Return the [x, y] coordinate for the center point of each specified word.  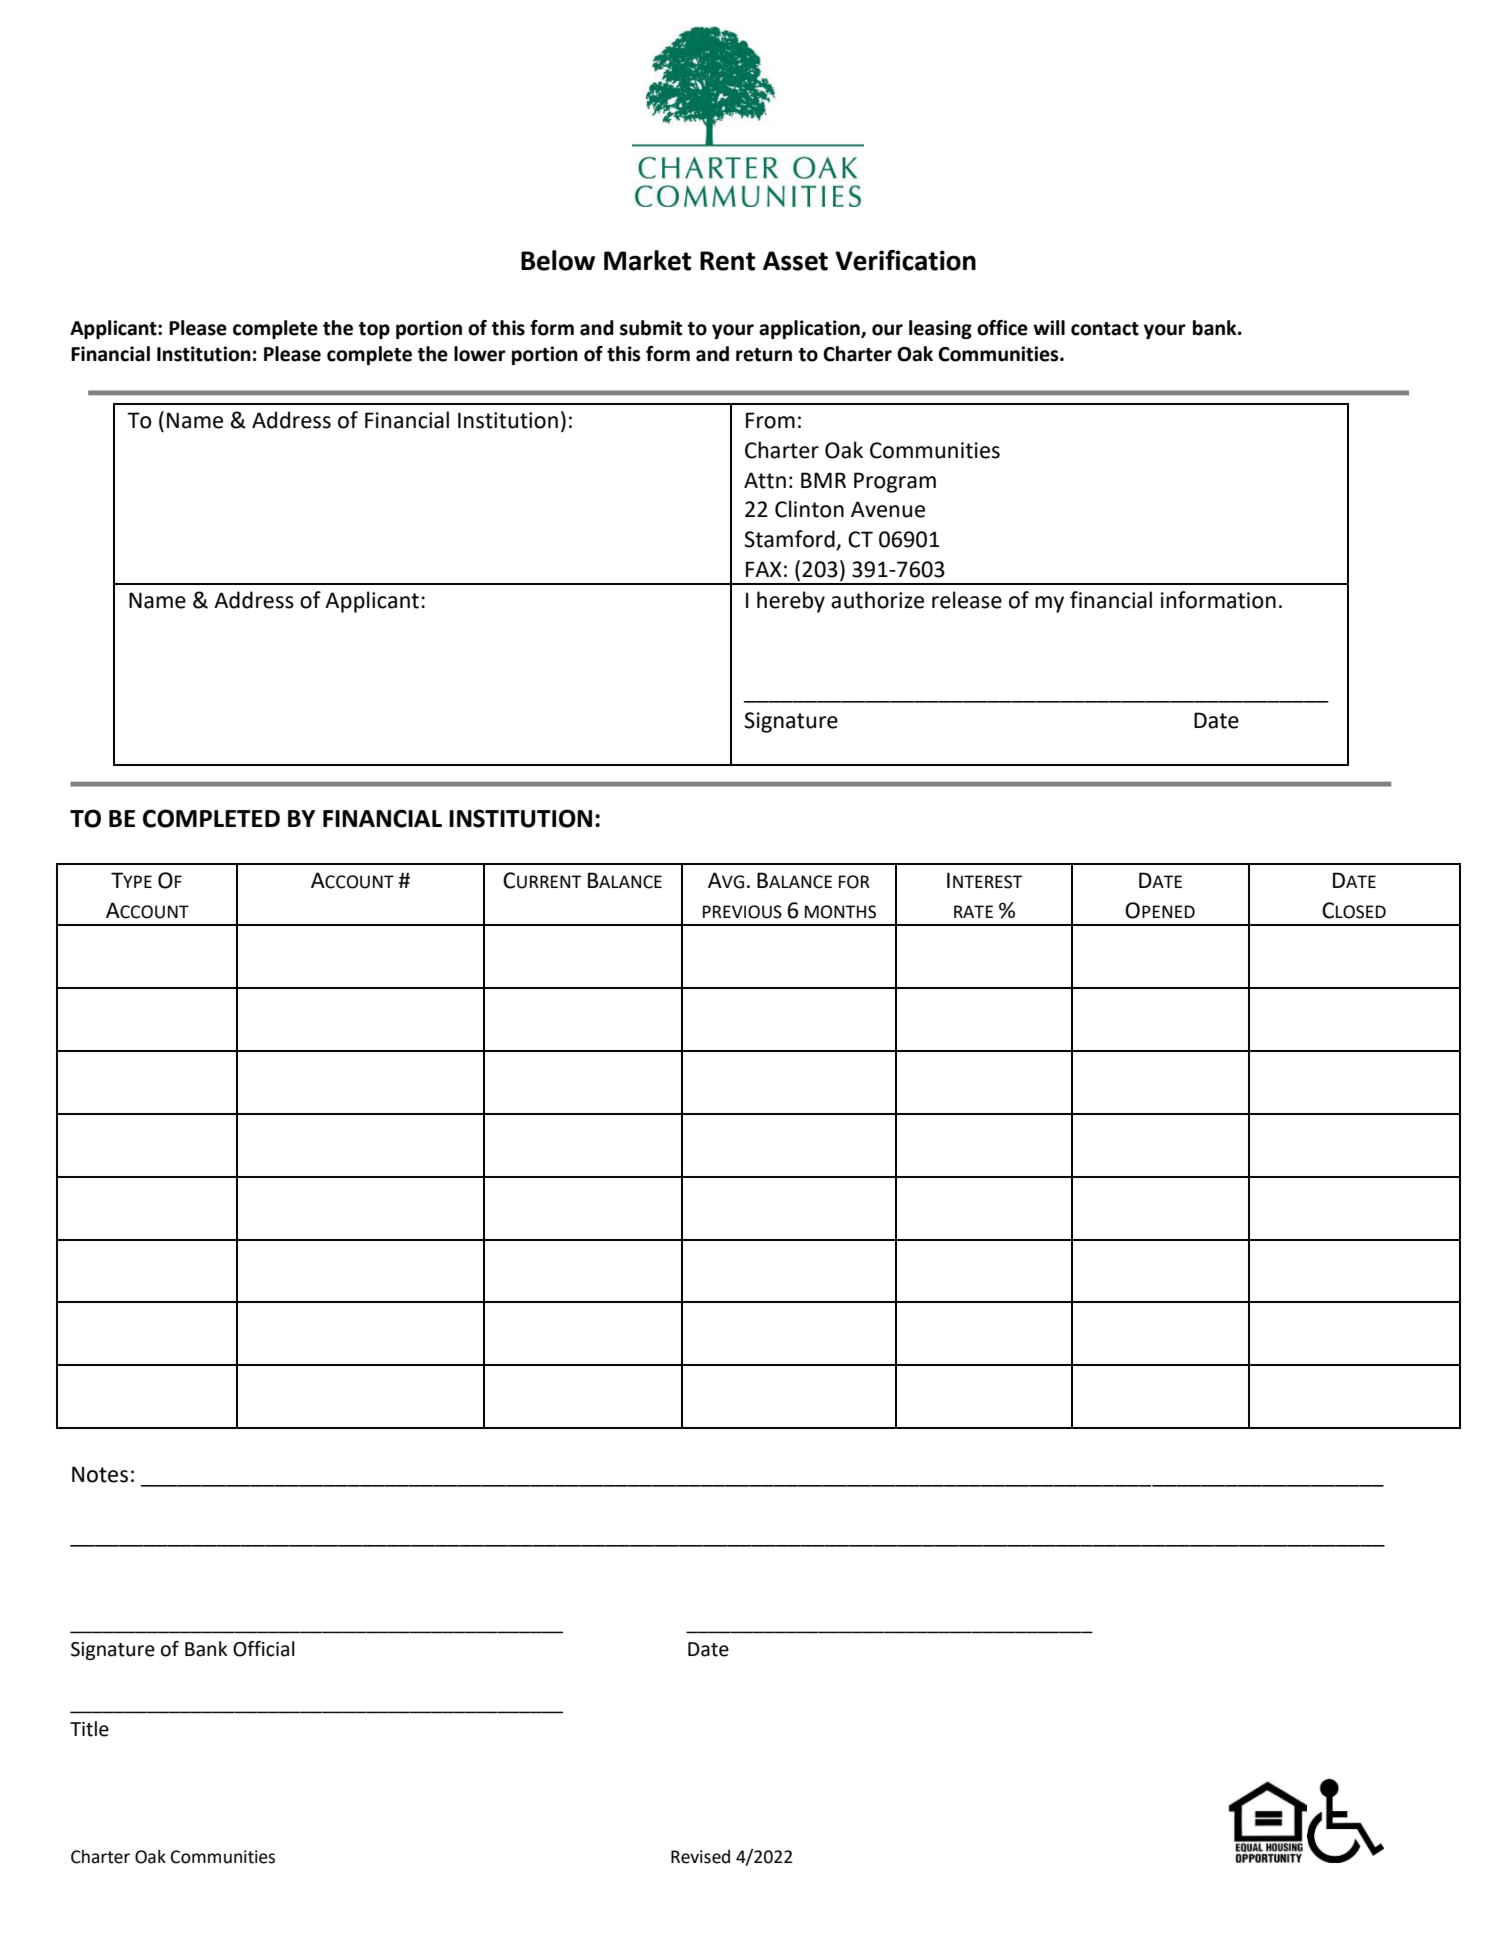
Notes [100, 1474]
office [1002, 328]
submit [651, 328]
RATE [973, 911]
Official [264, 1649]
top [374, 330]
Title [89, 1729]
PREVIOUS [742, 912]
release [967, 600]
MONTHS [840, 912]
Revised [700, 1857]
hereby [791, 602]
